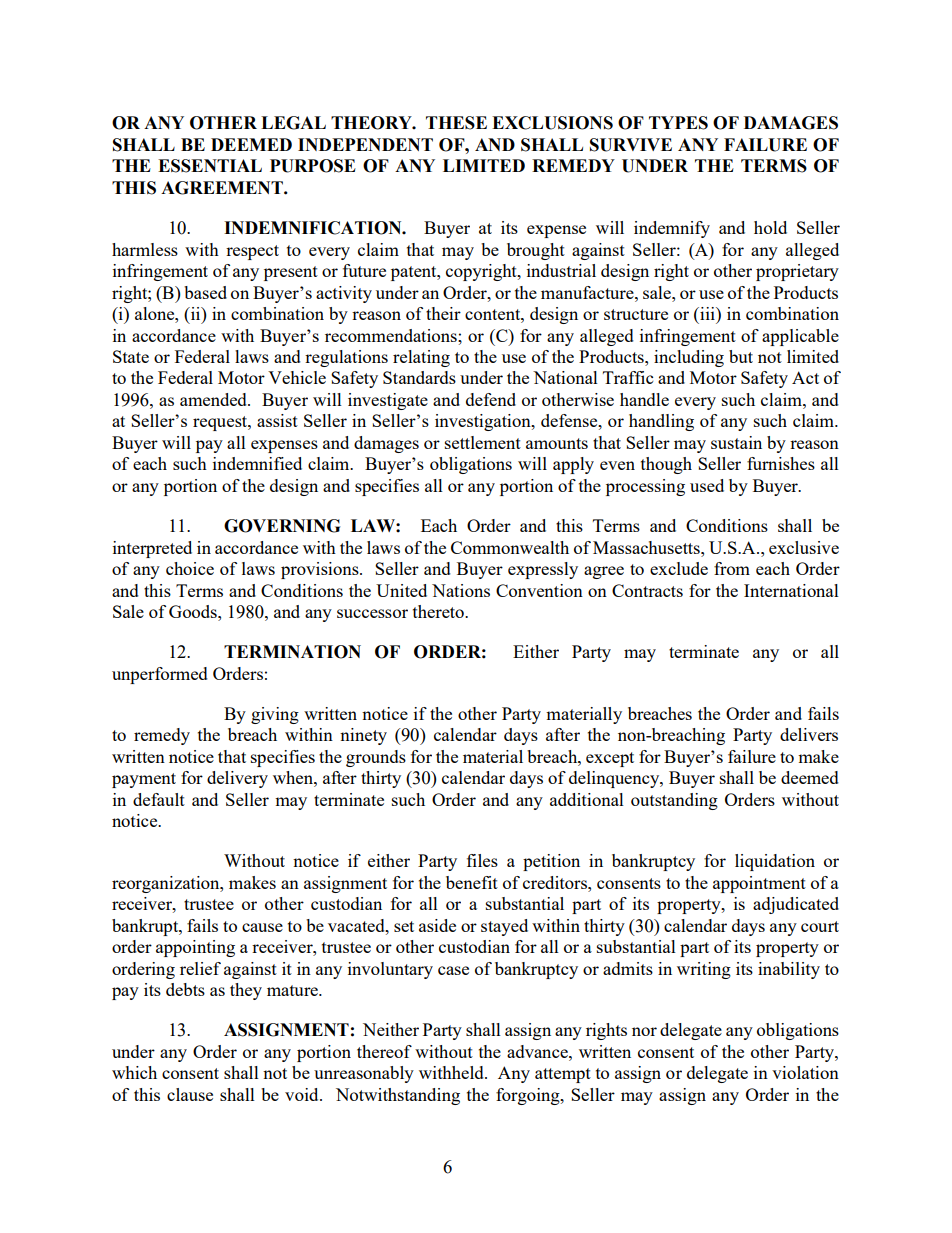 The width and height of the screenshot is (952, 1233). Describe the element at coordinates (678, 123) in the screenshot. I see `TYPES` at that location.
